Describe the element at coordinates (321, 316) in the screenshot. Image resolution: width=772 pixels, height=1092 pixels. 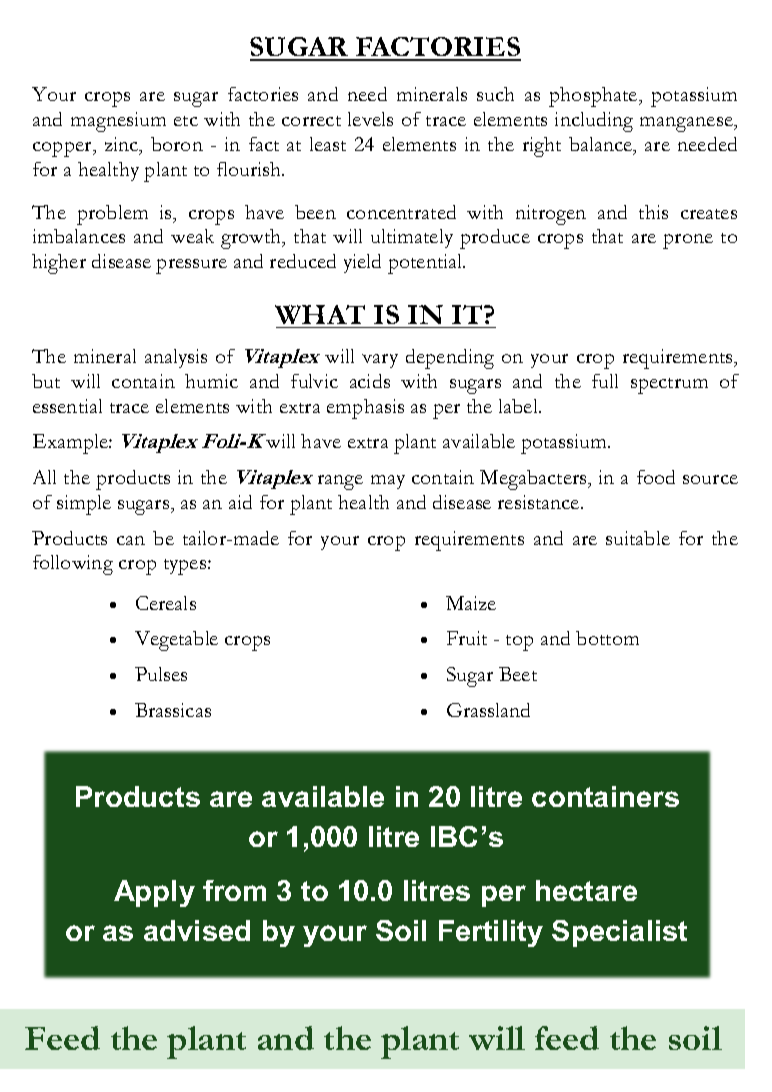
I see `WHAT` at that location.
